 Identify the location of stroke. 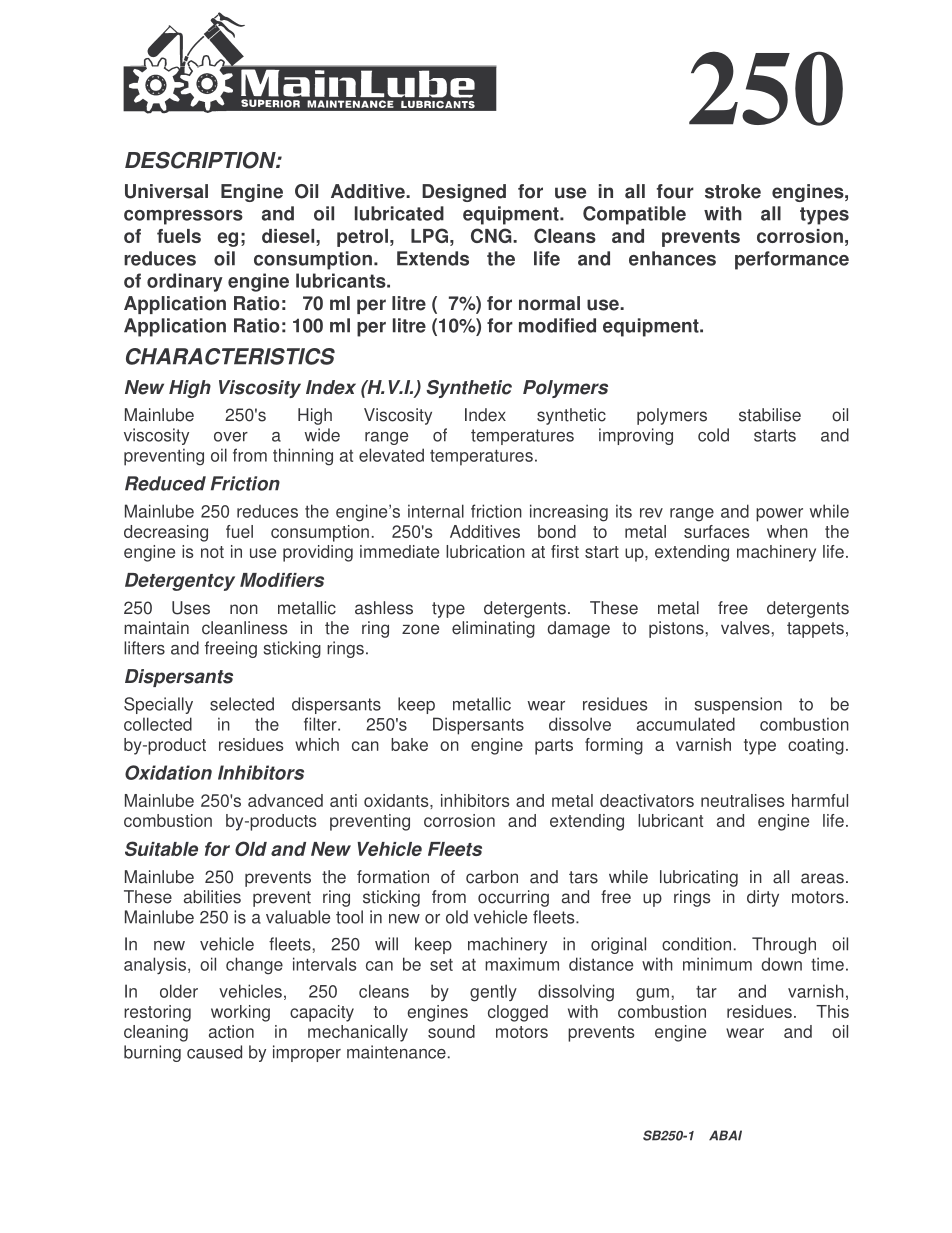
(733, 191).
